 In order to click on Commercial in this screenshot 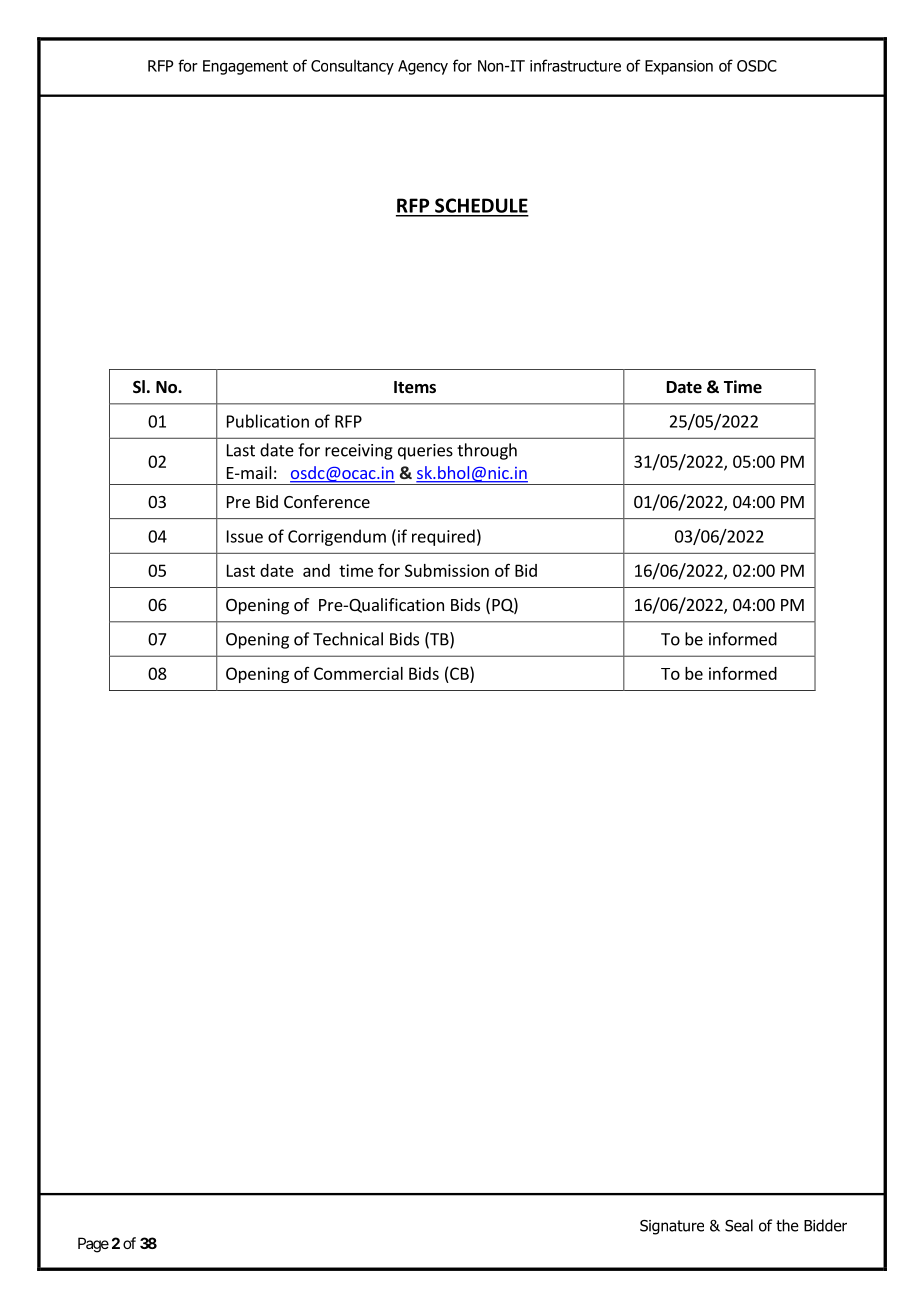, I will do `click(358, 673)`.
